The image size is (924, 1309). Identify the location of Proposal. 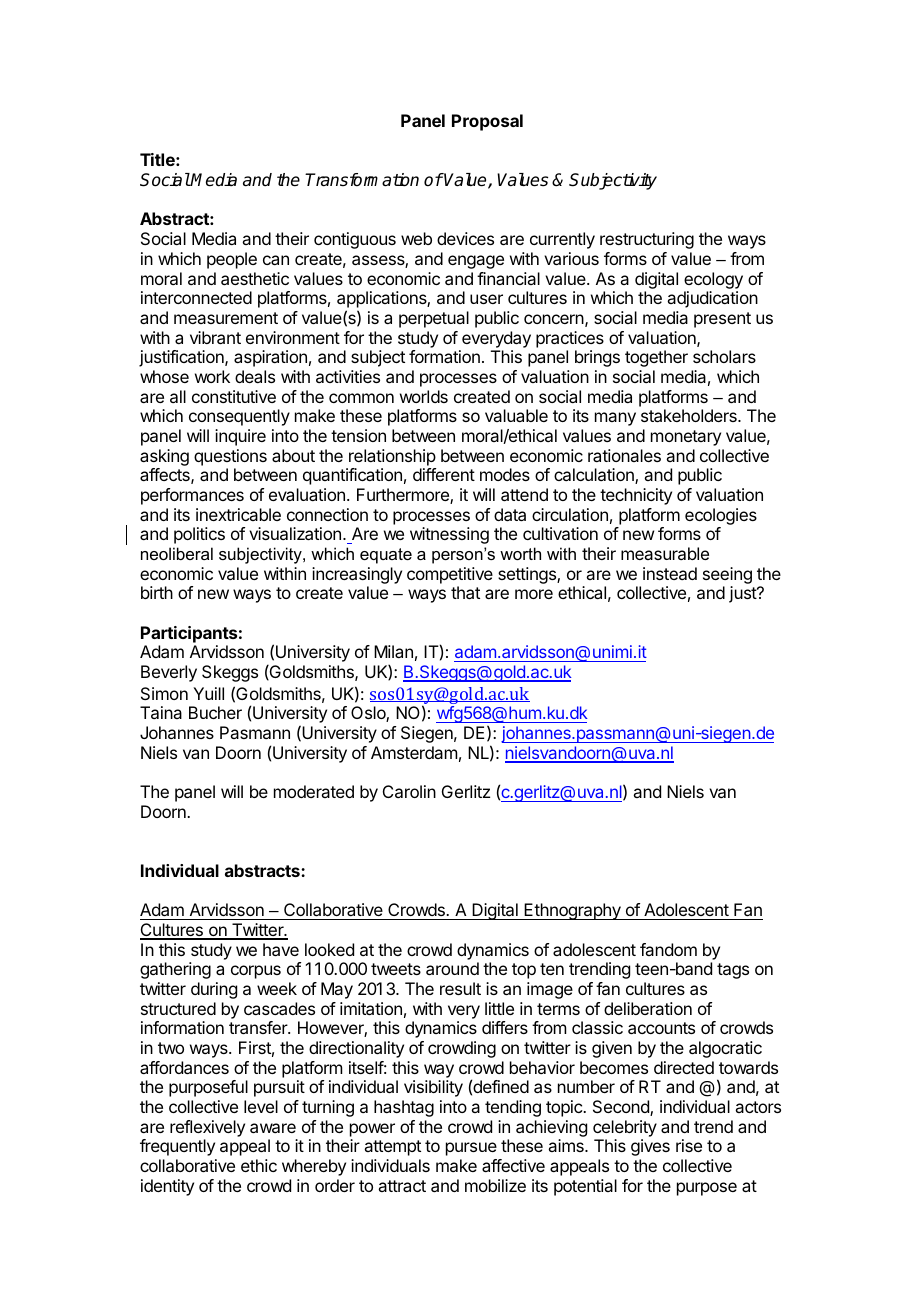
(487, 122).
